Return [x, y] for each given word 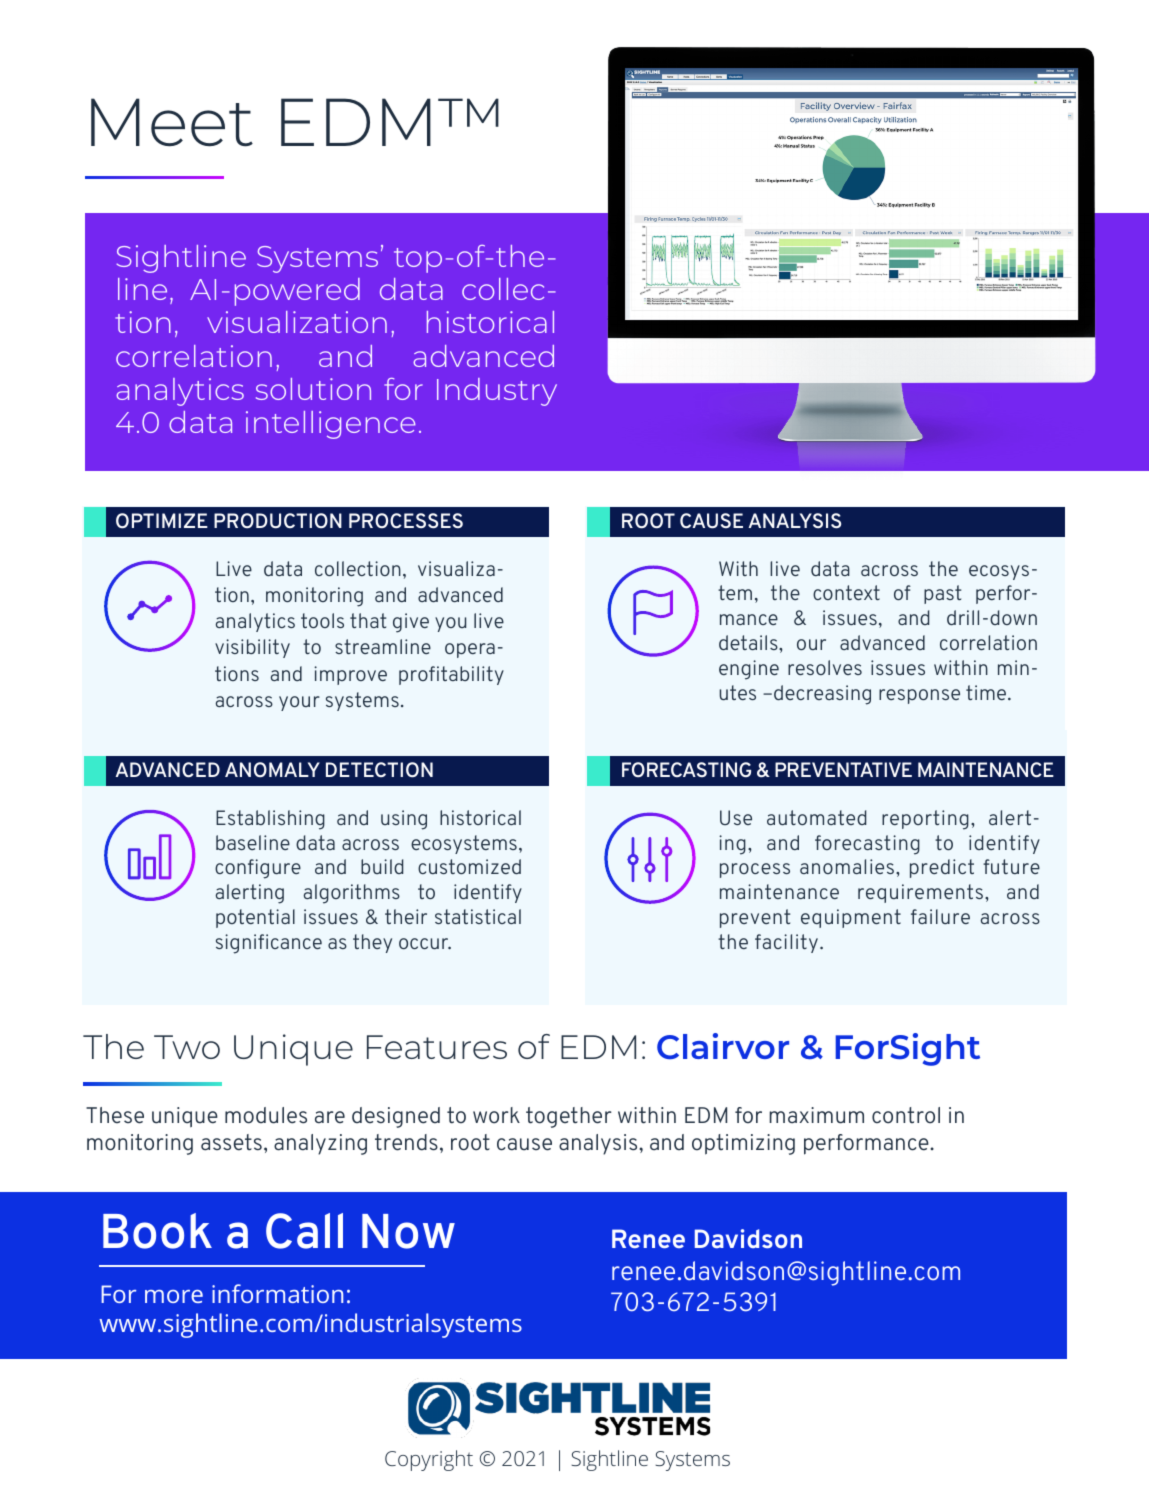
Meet [172, 122]
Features [437, 1047]
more [174, 1296]
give [411, 623]
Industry [497, 392]
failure [940, 916]
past [942, 594]
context [846, 592]
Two [187, 1047]
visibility [252, 648]
